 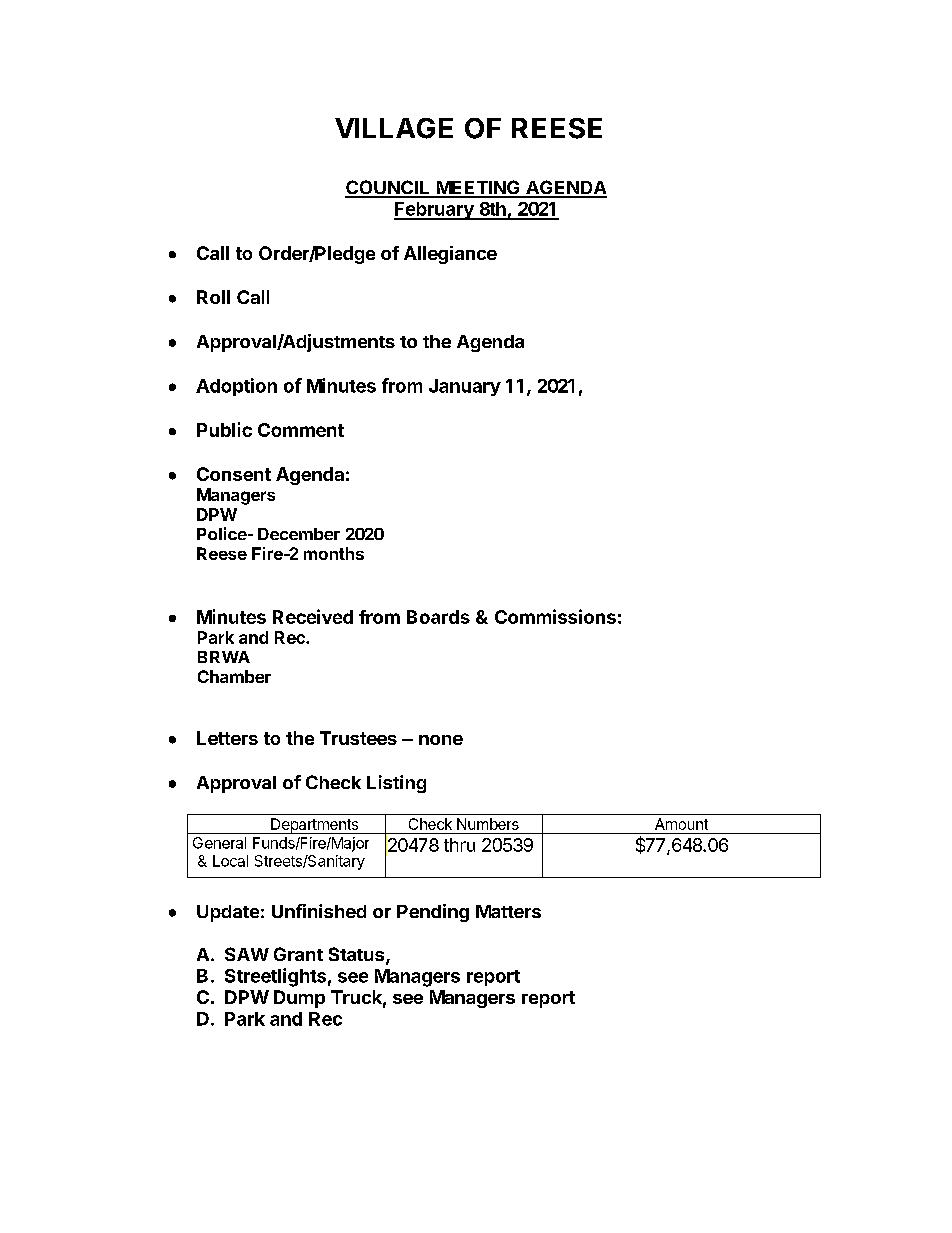 I want to click on SAW, so click(x=247, y=954).
